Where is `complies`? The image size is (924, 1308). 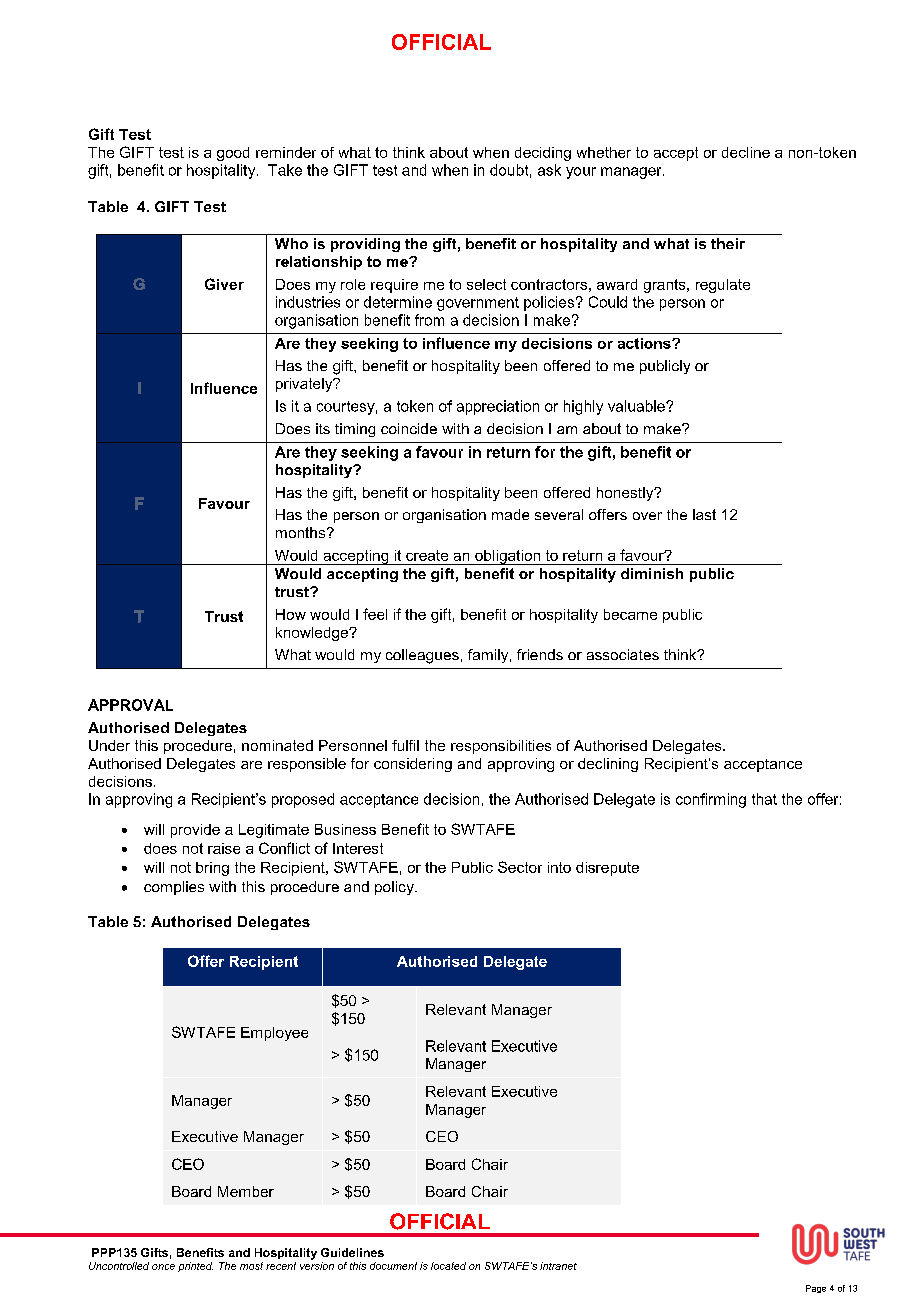 complies is located at coordinates (174, 888).
